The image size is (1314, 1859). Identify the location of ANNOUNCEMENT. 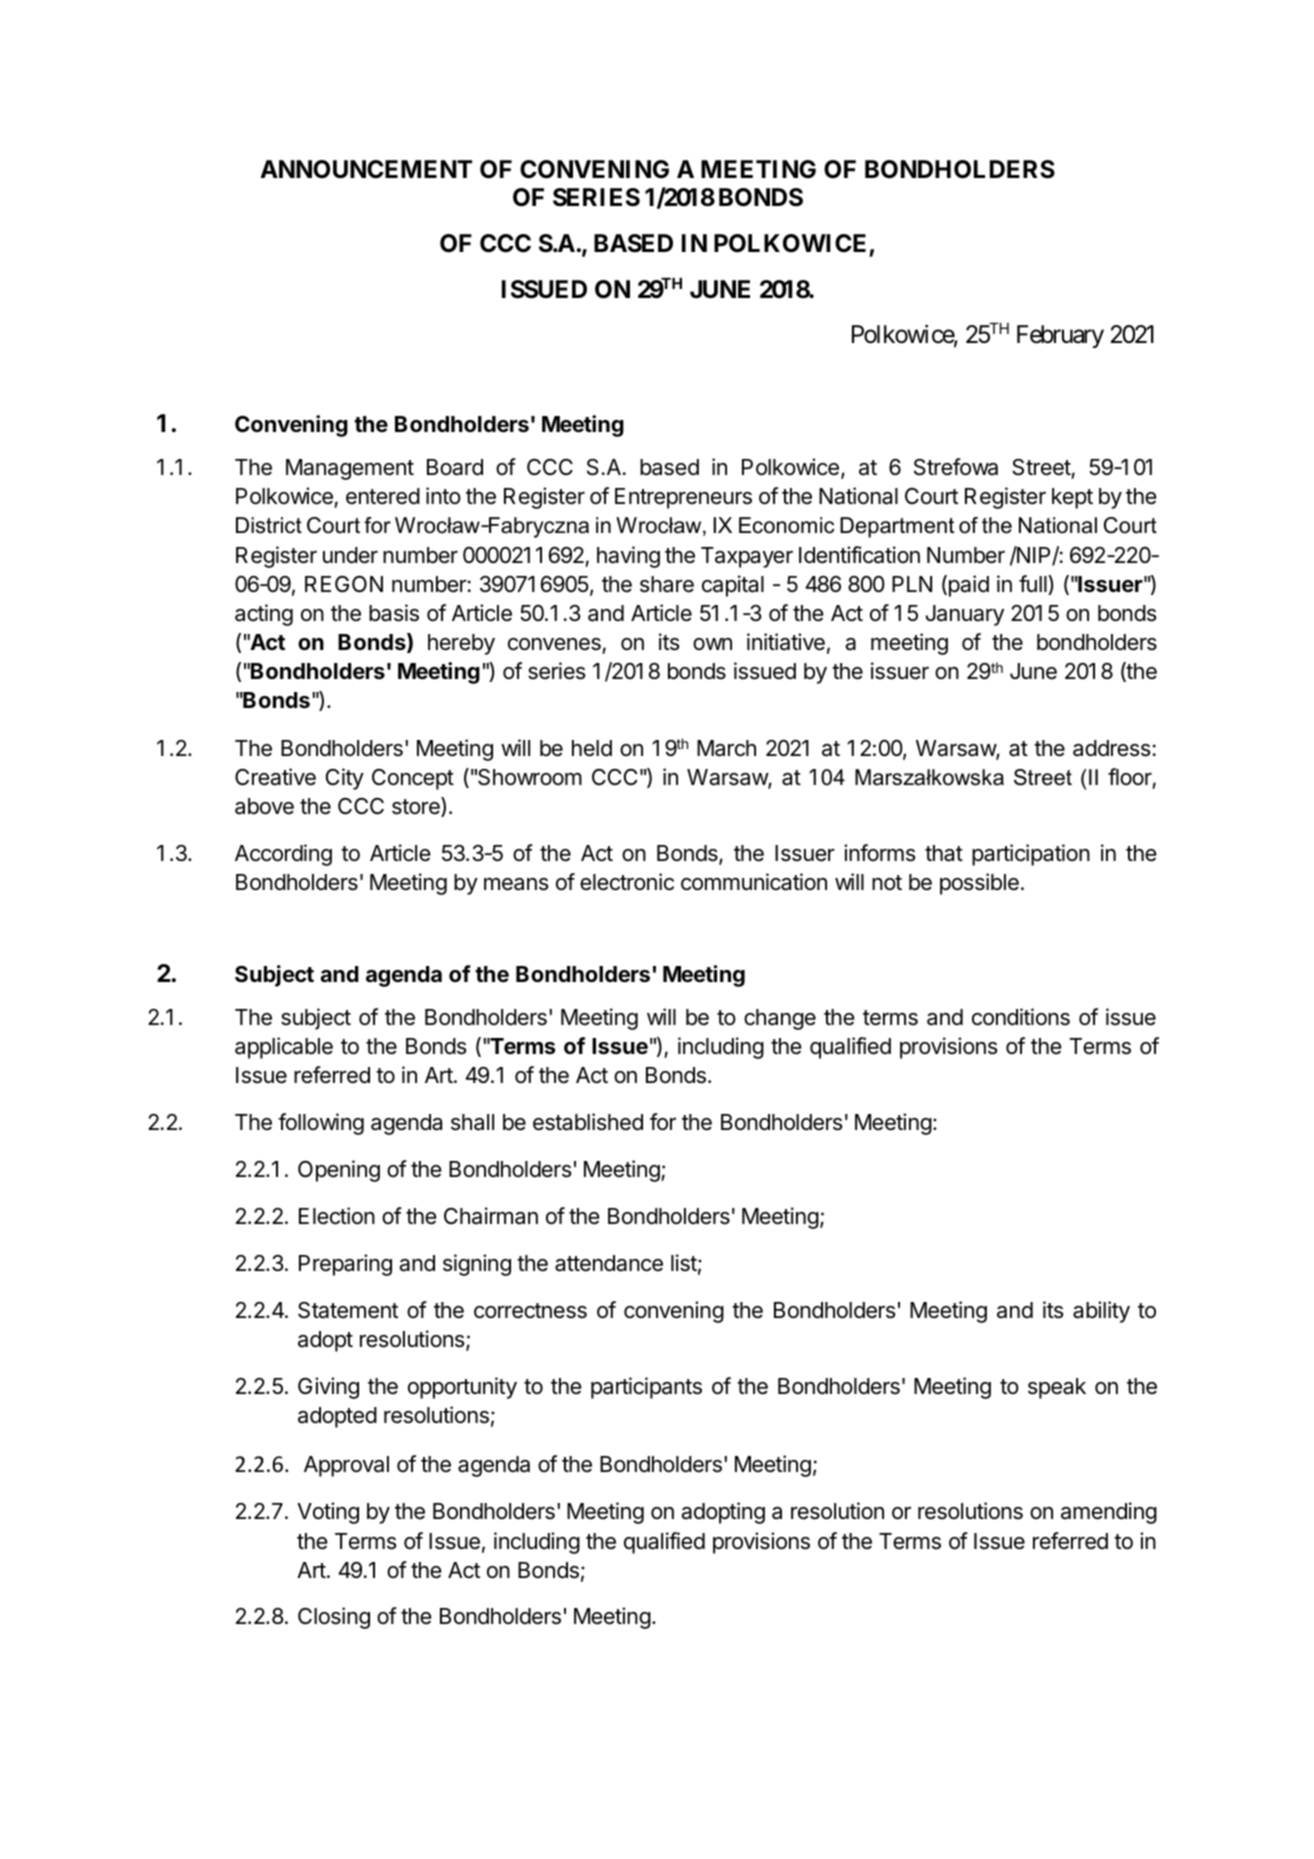
(366, 169).
